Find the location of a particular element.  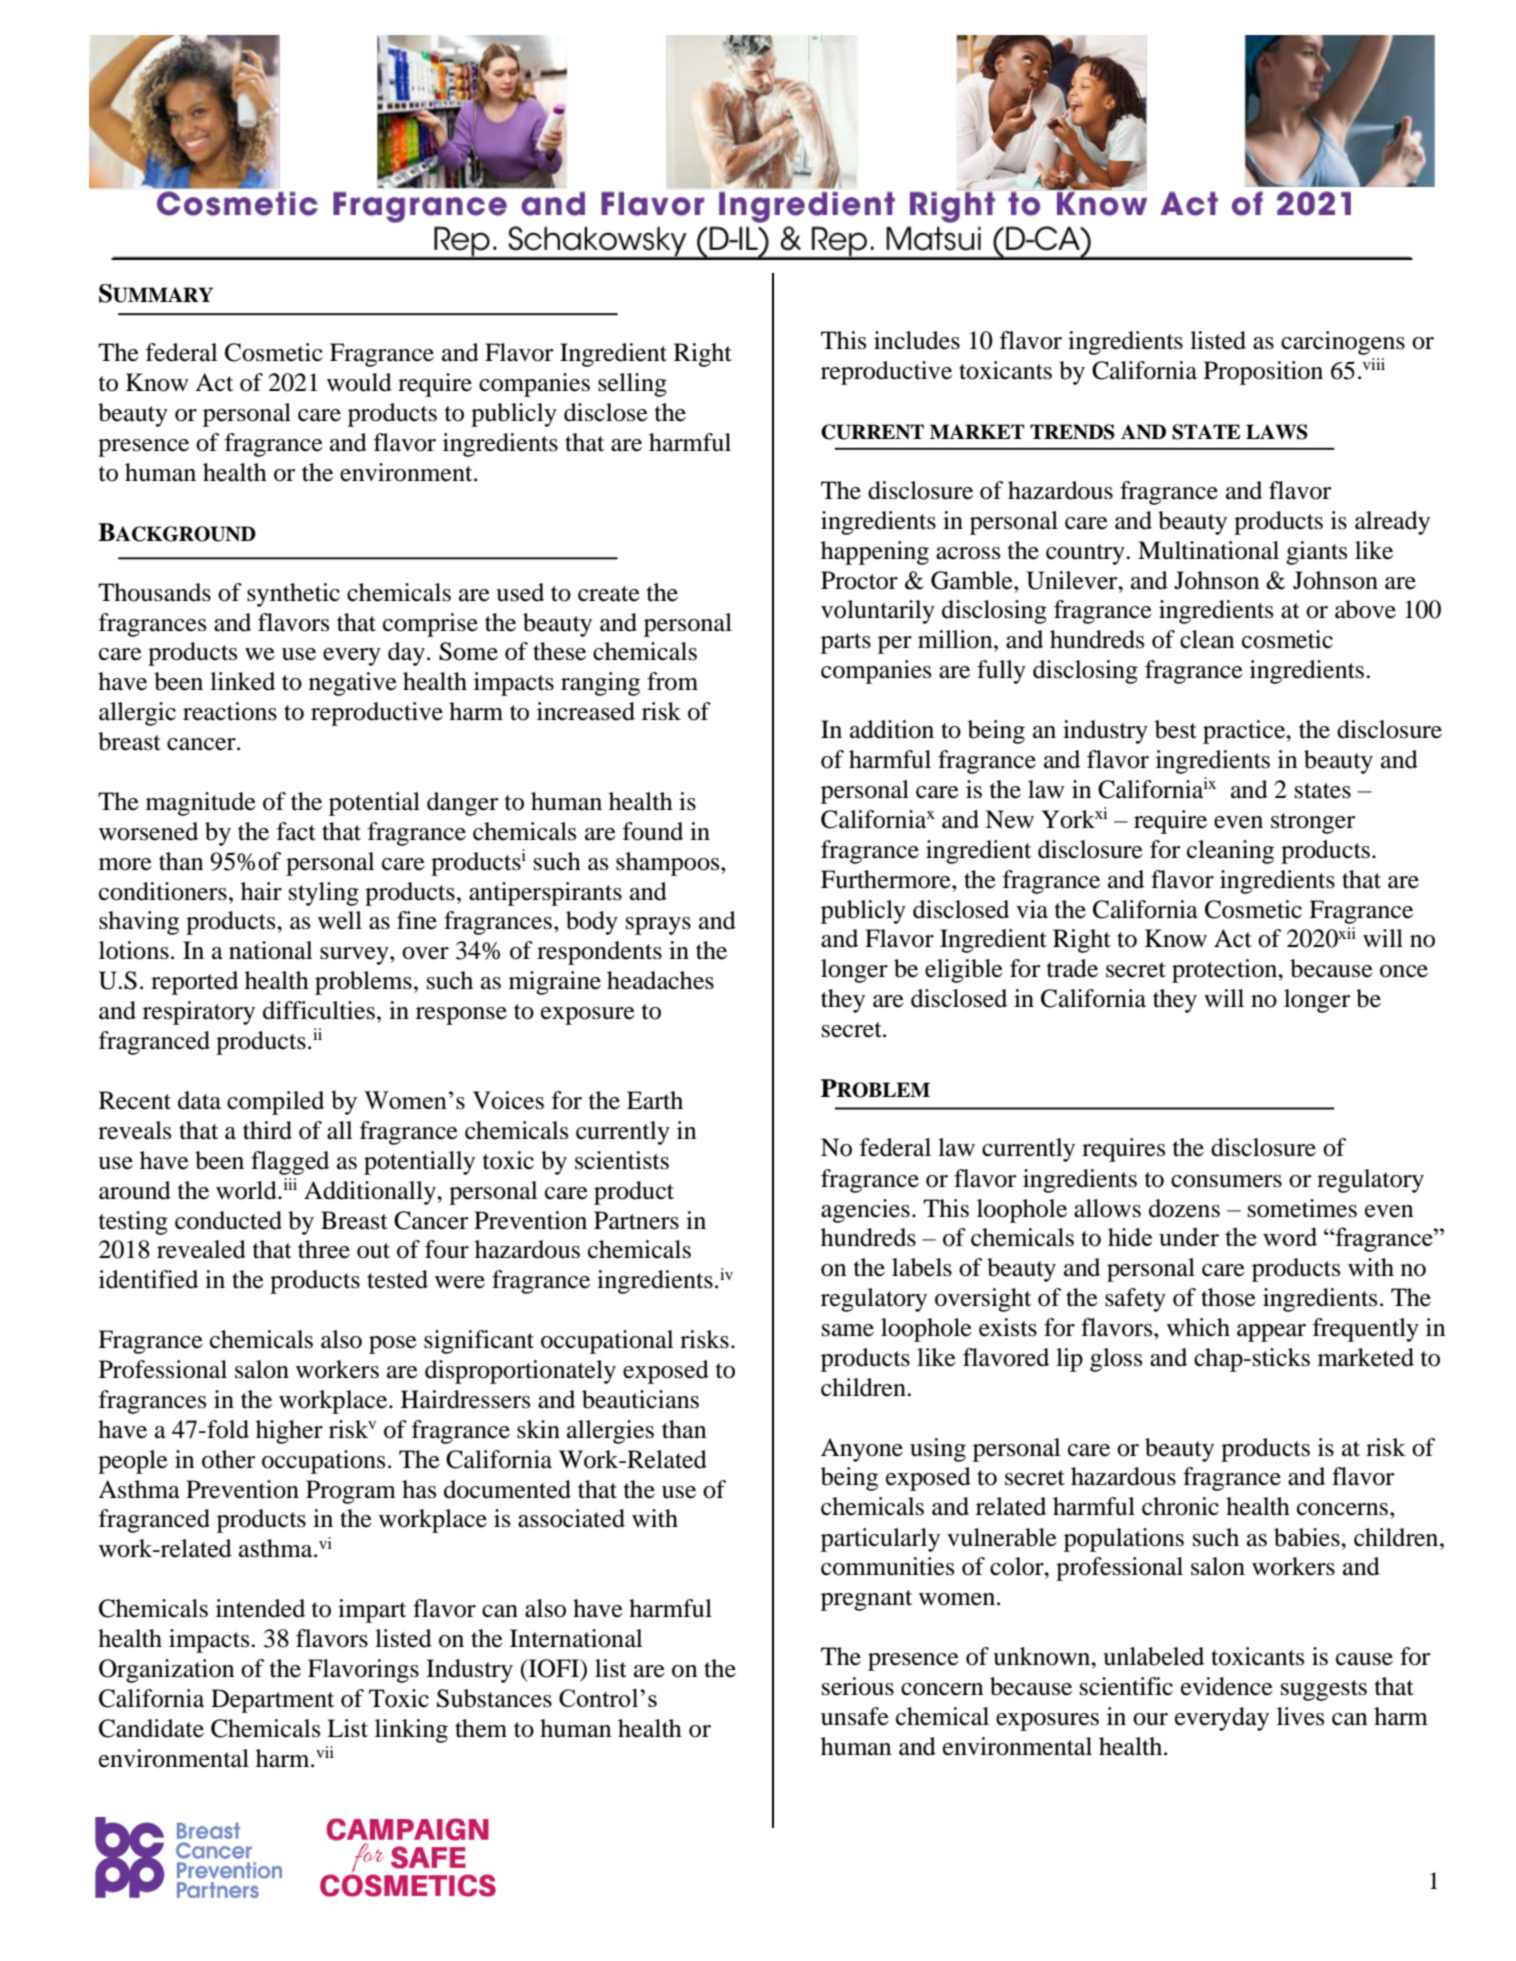

sprays is located at coordinates (658, 926).
